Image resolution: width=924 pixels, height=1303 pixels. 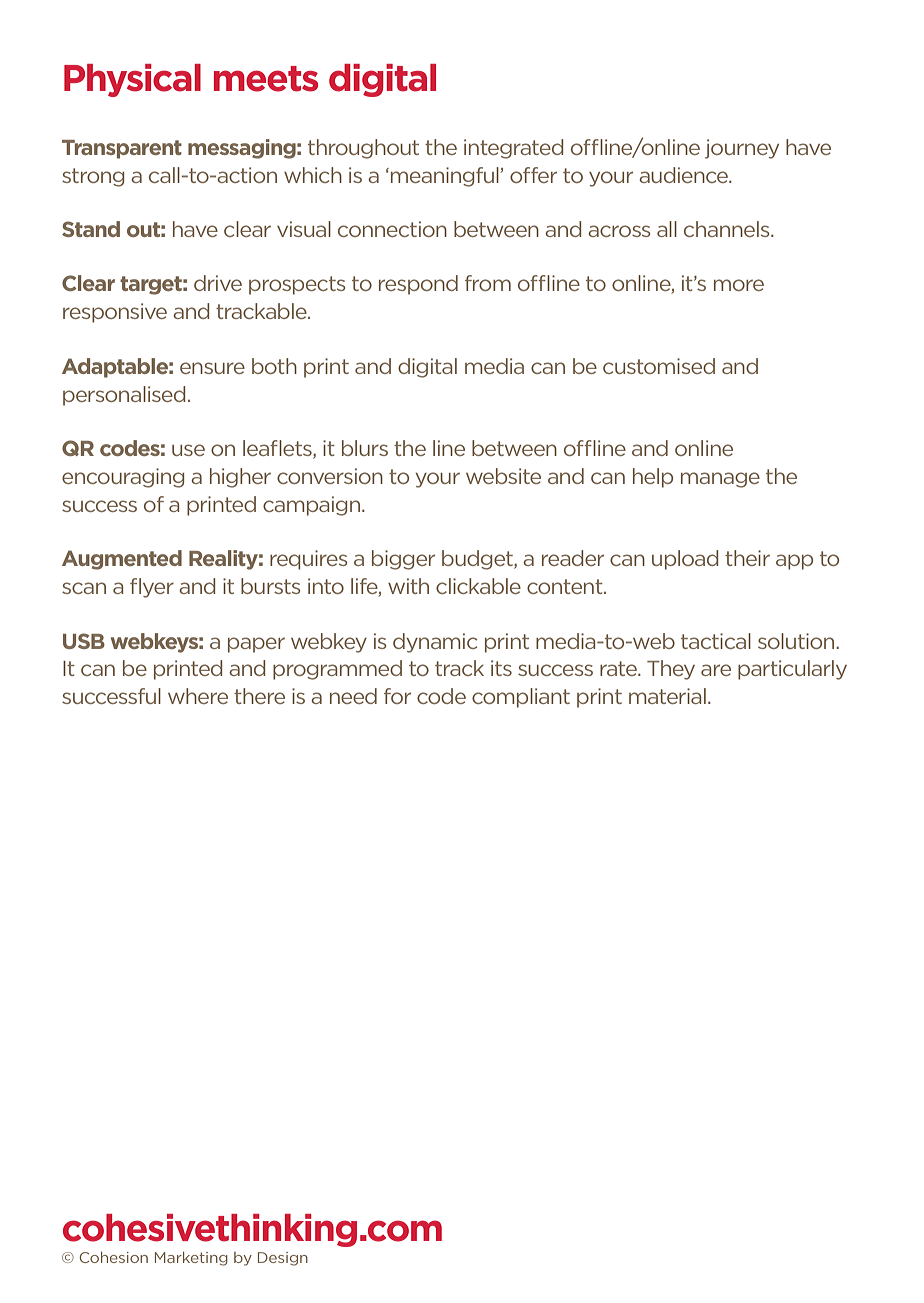 What do you see at coordinates (132, 80) in the screenshot?
I see `Physical` at bounding box center [132, 80].
